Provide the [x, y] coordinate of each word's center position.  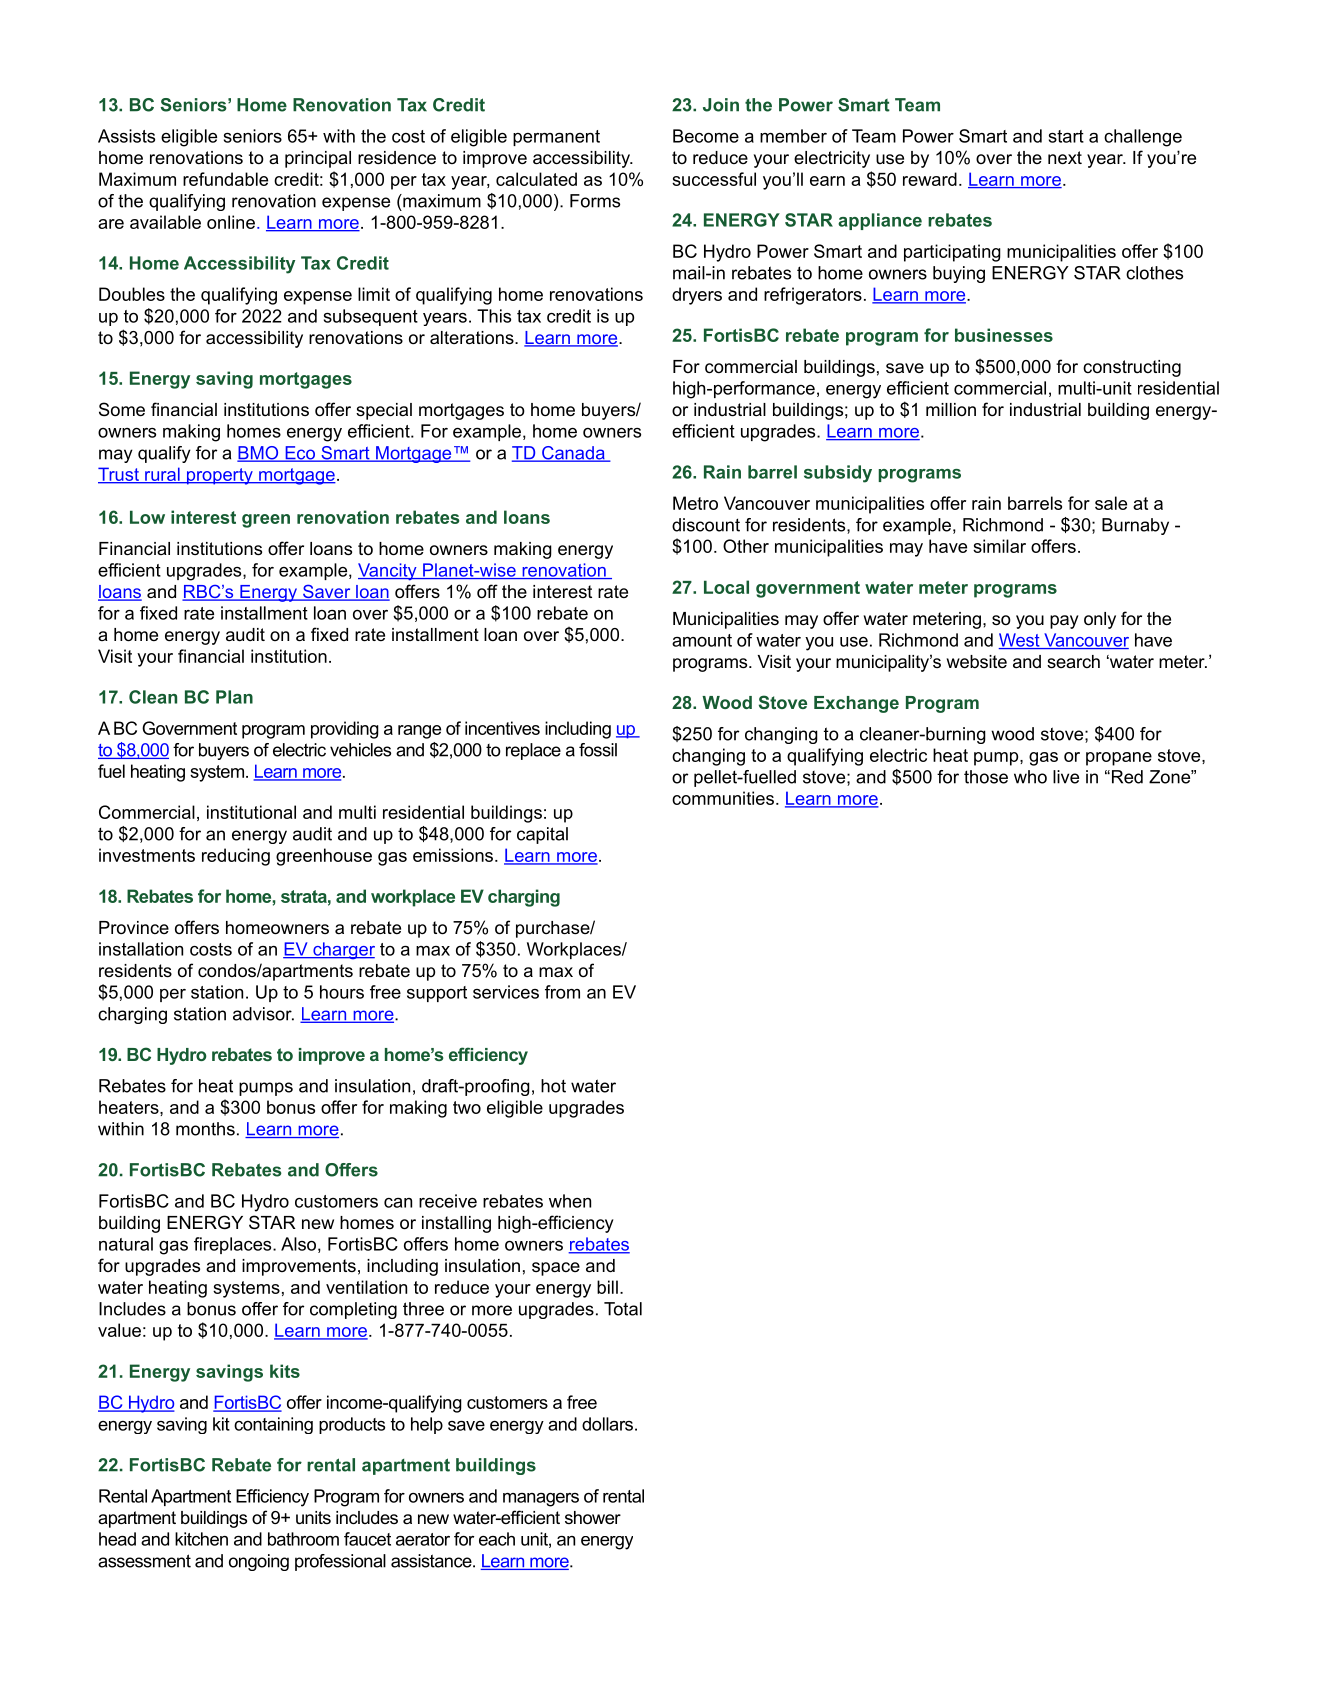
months [205, 1129]
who [1030, 777]
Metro [695, 503]
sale [1111, 503]
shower [593, 1518]
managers [541, 1500]
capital [542, 835]
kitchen [201, 1539]
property [220, 476]
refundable [225, 179]
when [570, 1201]
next [1065, 158]
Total [623, 1309]
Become [706, 136]
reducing [236, 857]
